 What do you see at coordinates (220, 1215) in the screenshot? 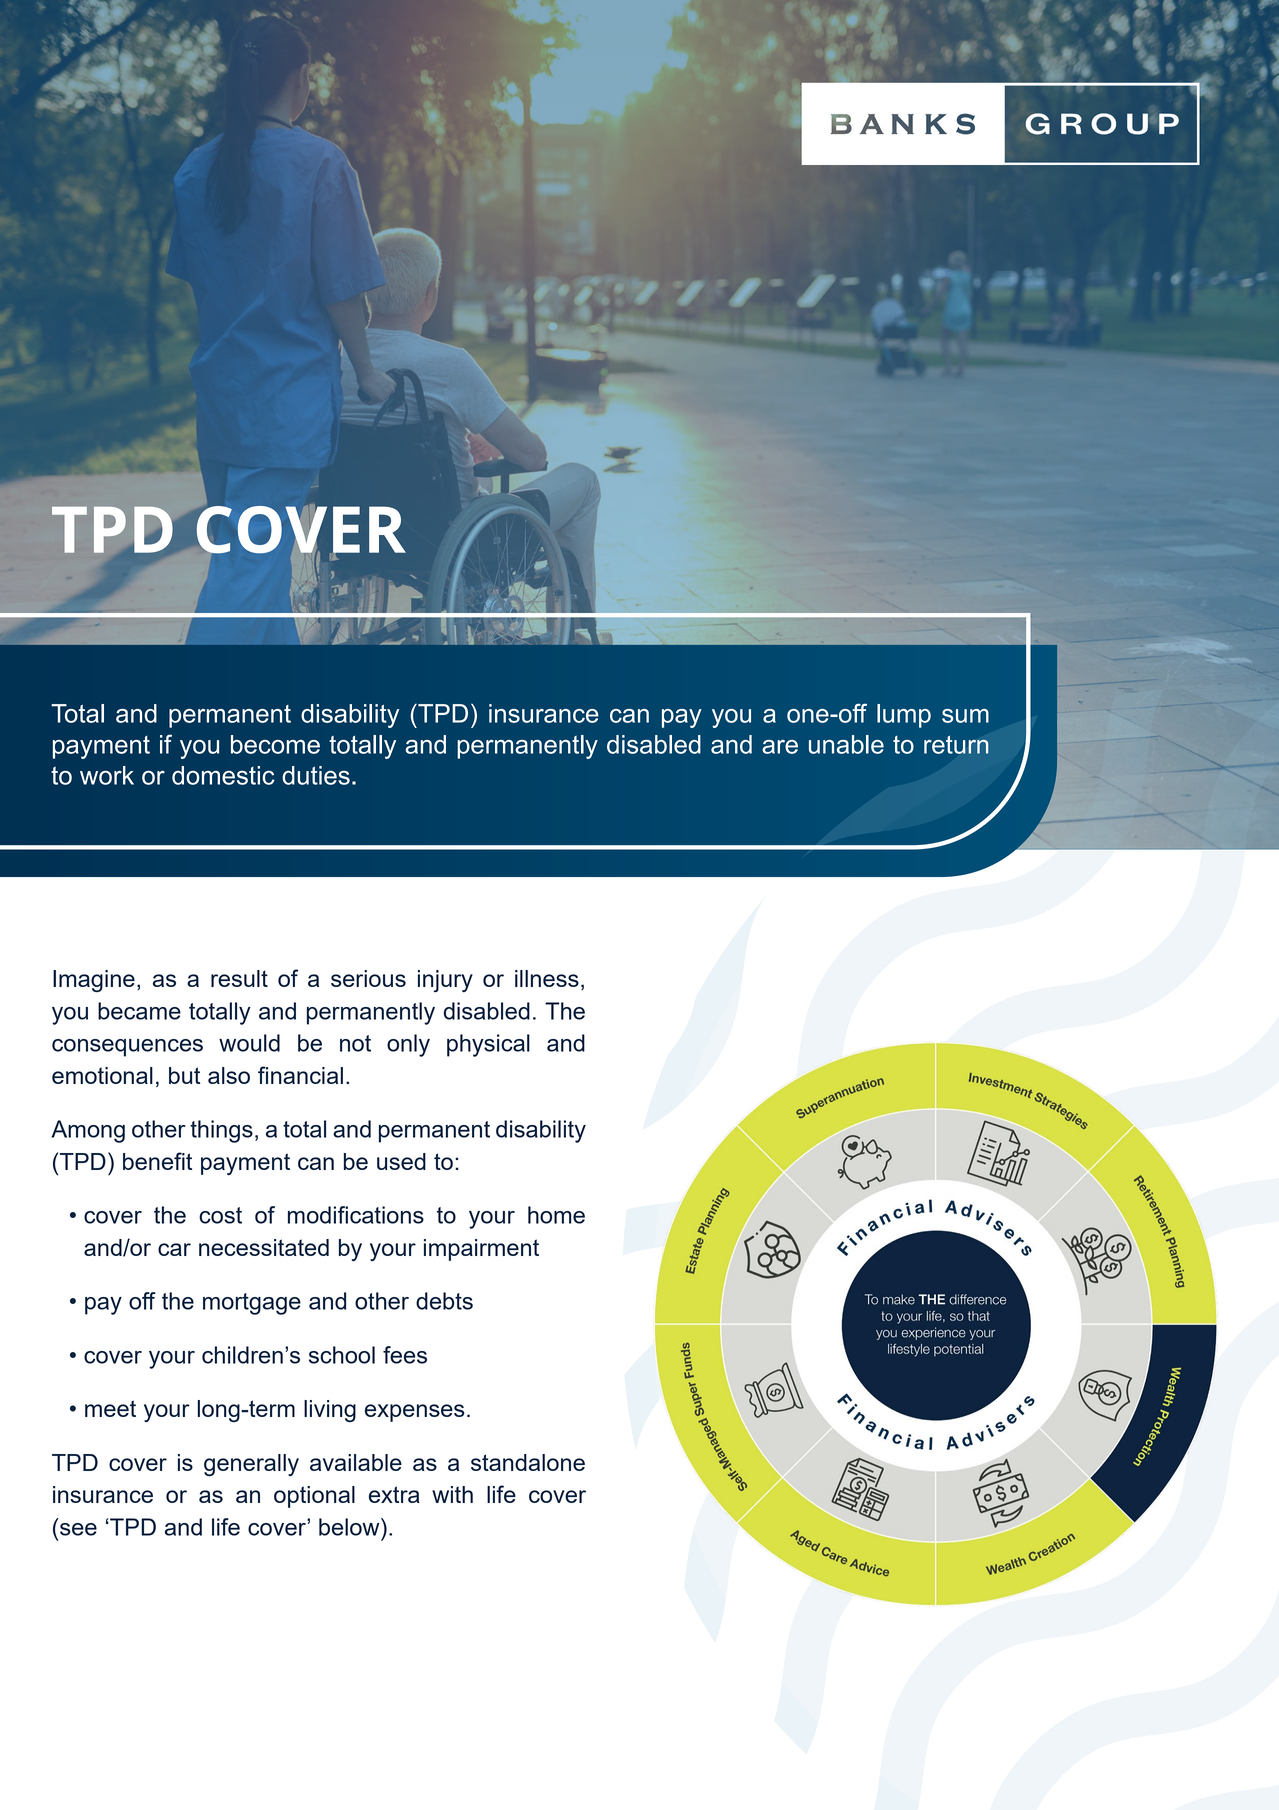
I see `cost` at bounding box center [220, 1215].
